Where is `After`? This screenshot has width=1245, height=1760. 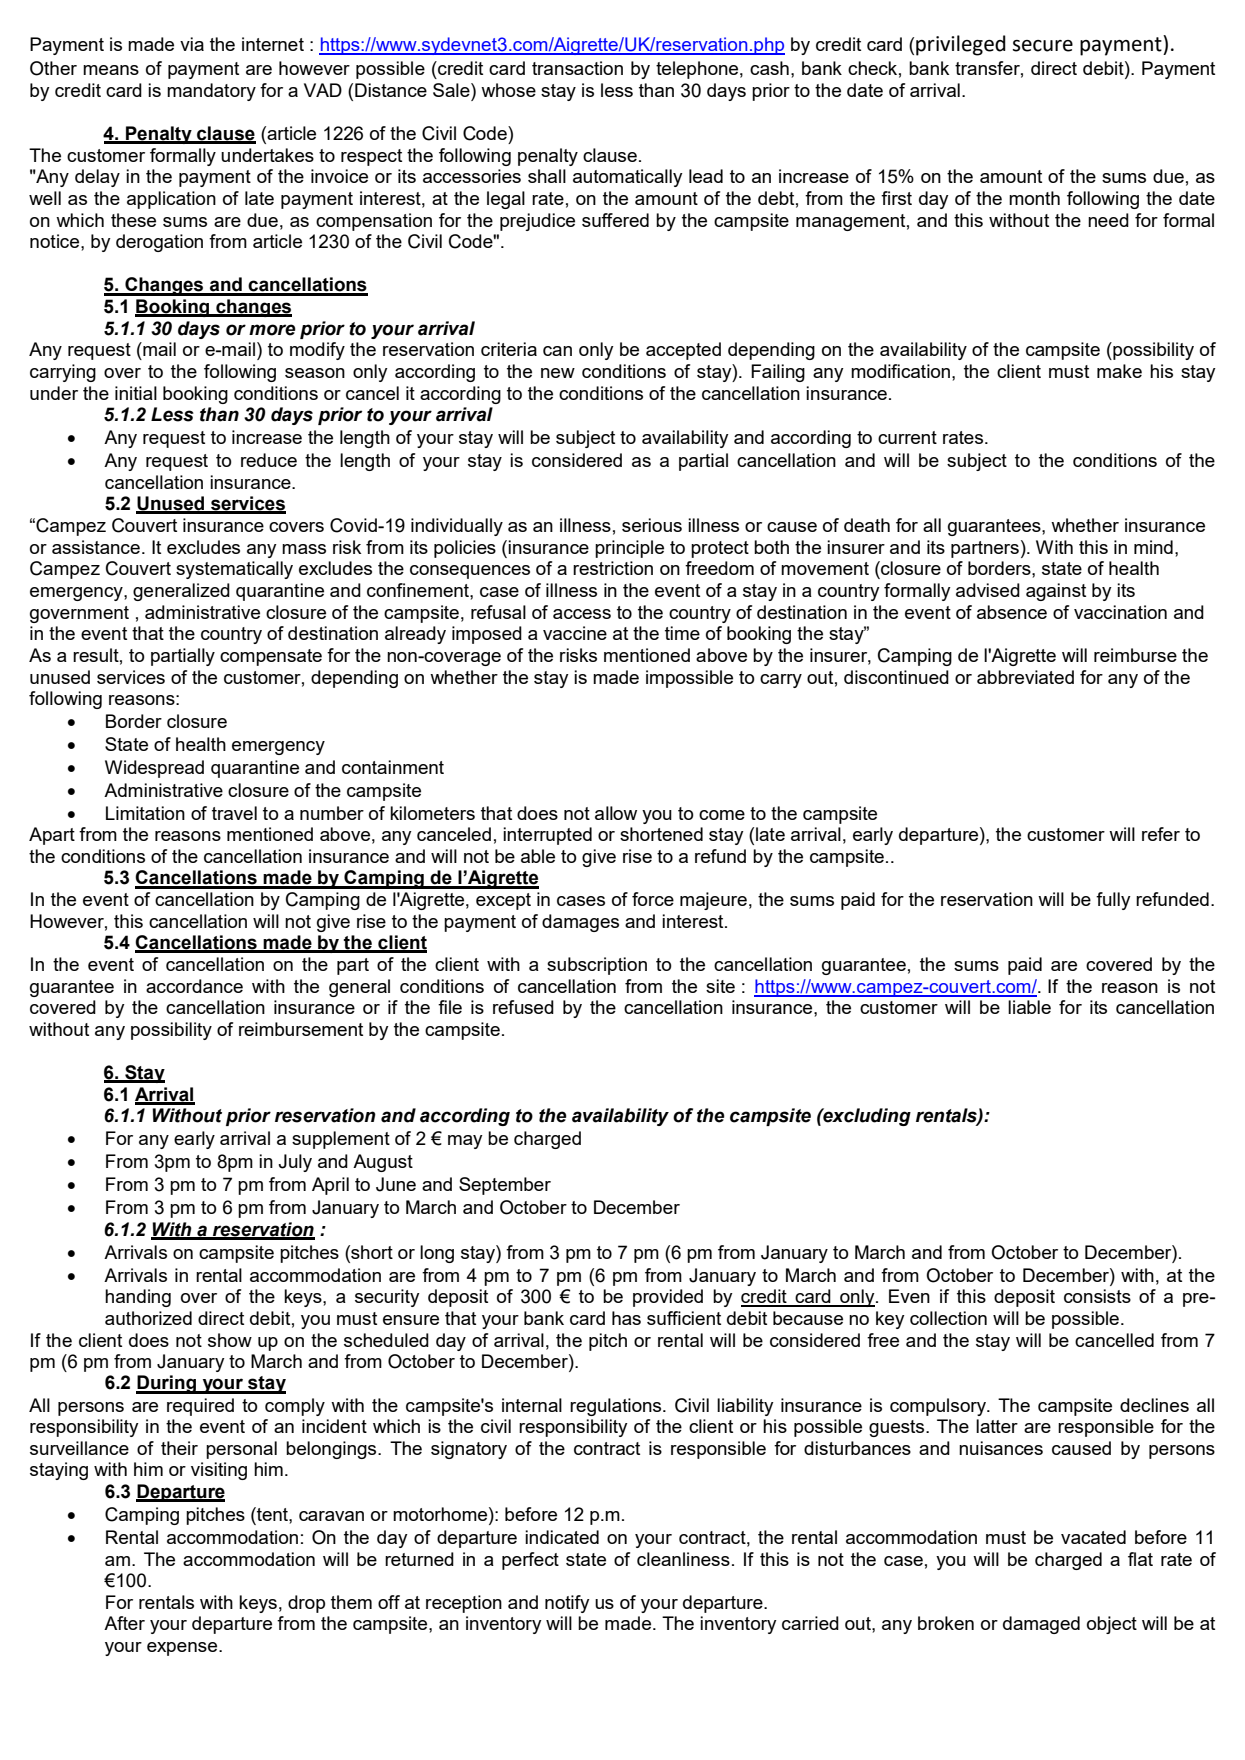
After is located at coordinates (124, 1623).
